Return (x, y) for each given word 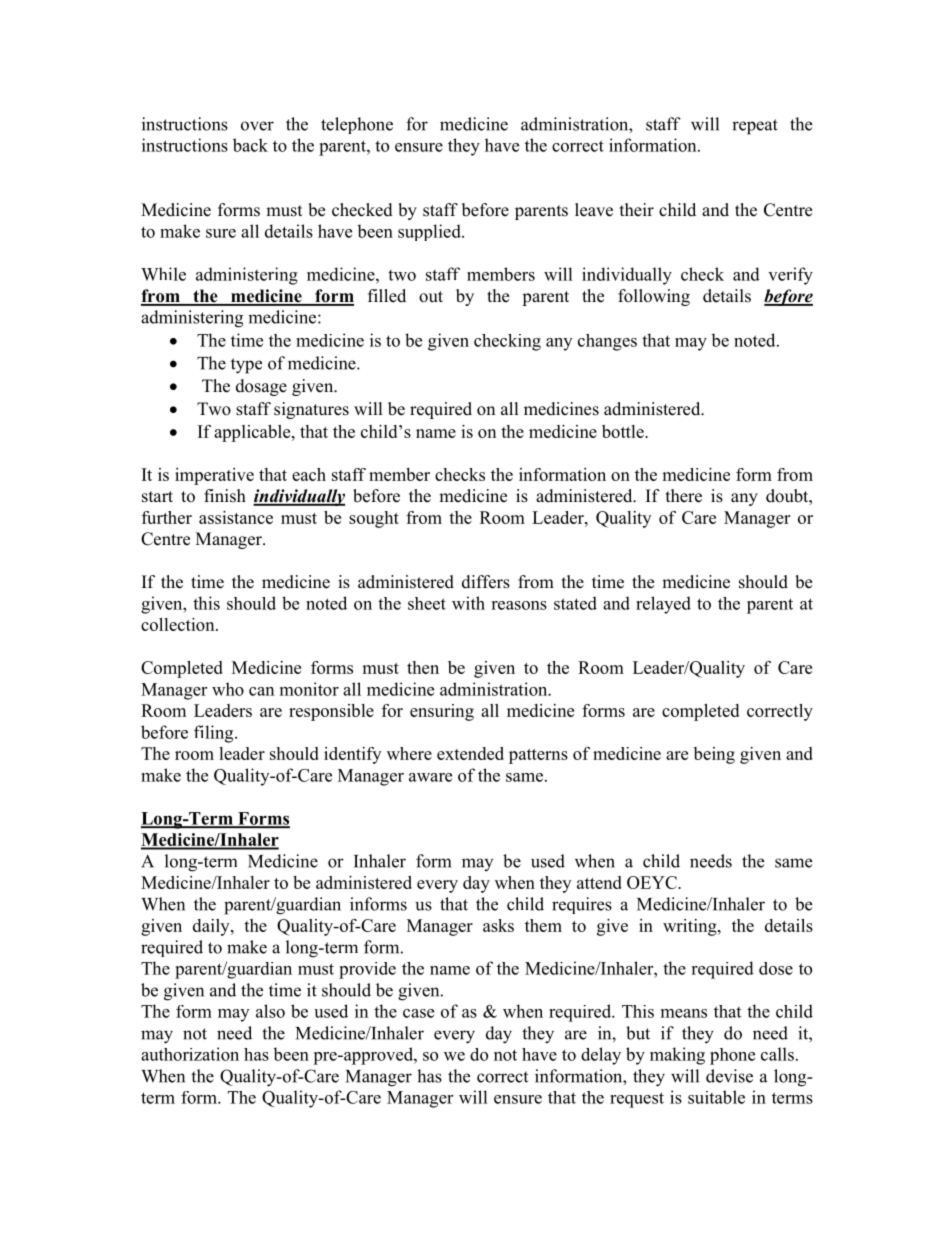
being (714, 755)
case (418, 1013)
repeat (755, 127)
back (250, 145)
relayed (663, 605)
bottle (624, 431)
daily (212, 927)
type (246, 366)
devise (729, 1076)
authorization (190, 1054)
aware (430, 777)
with (468, 603)
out (431, 297)
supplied (430, 232)
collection (179, 624)
